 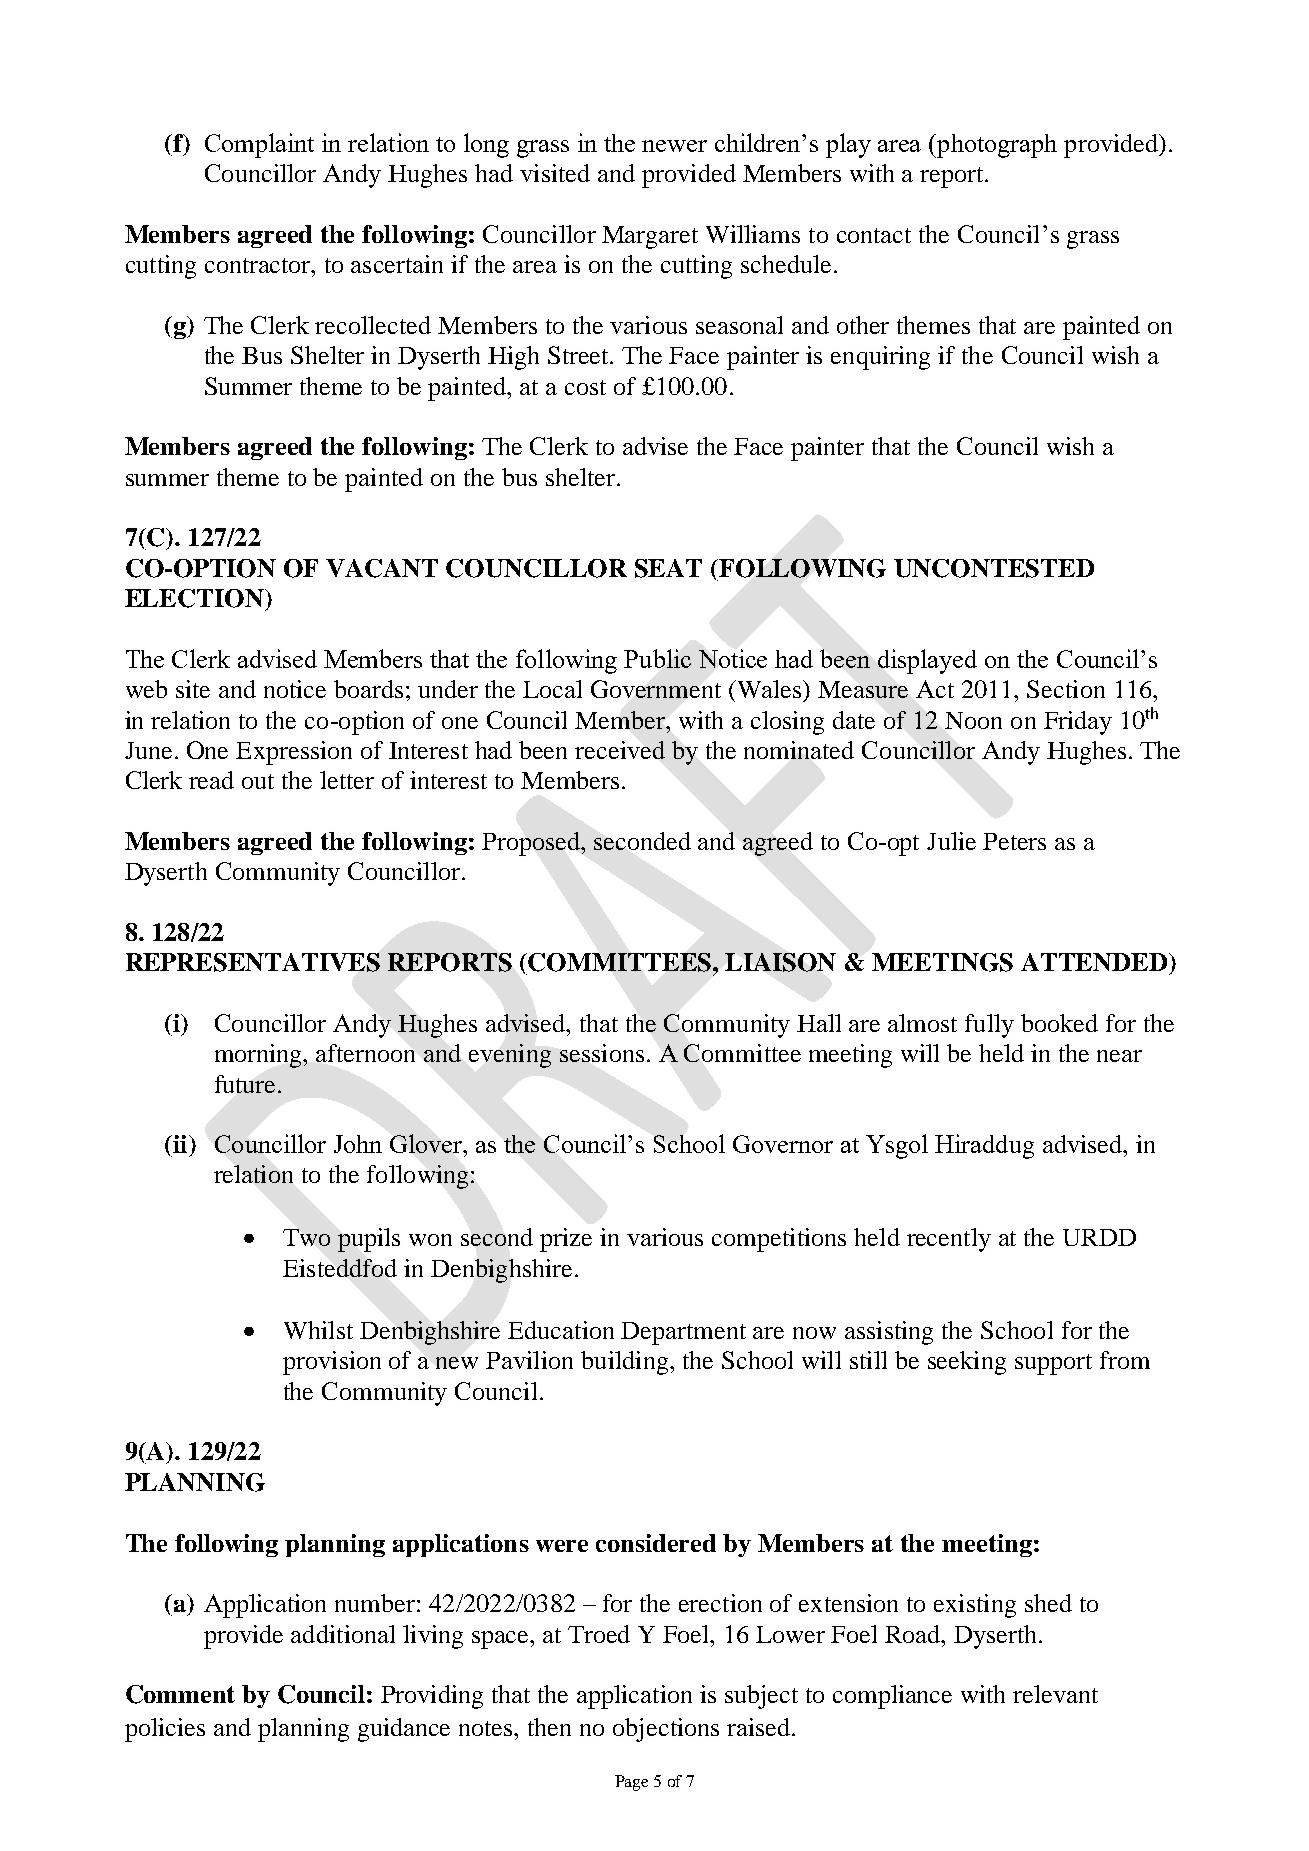 What do you see at coordinates (996, 146) in the screenshot?
I see `photograph` at bounding box center [996, 146].
